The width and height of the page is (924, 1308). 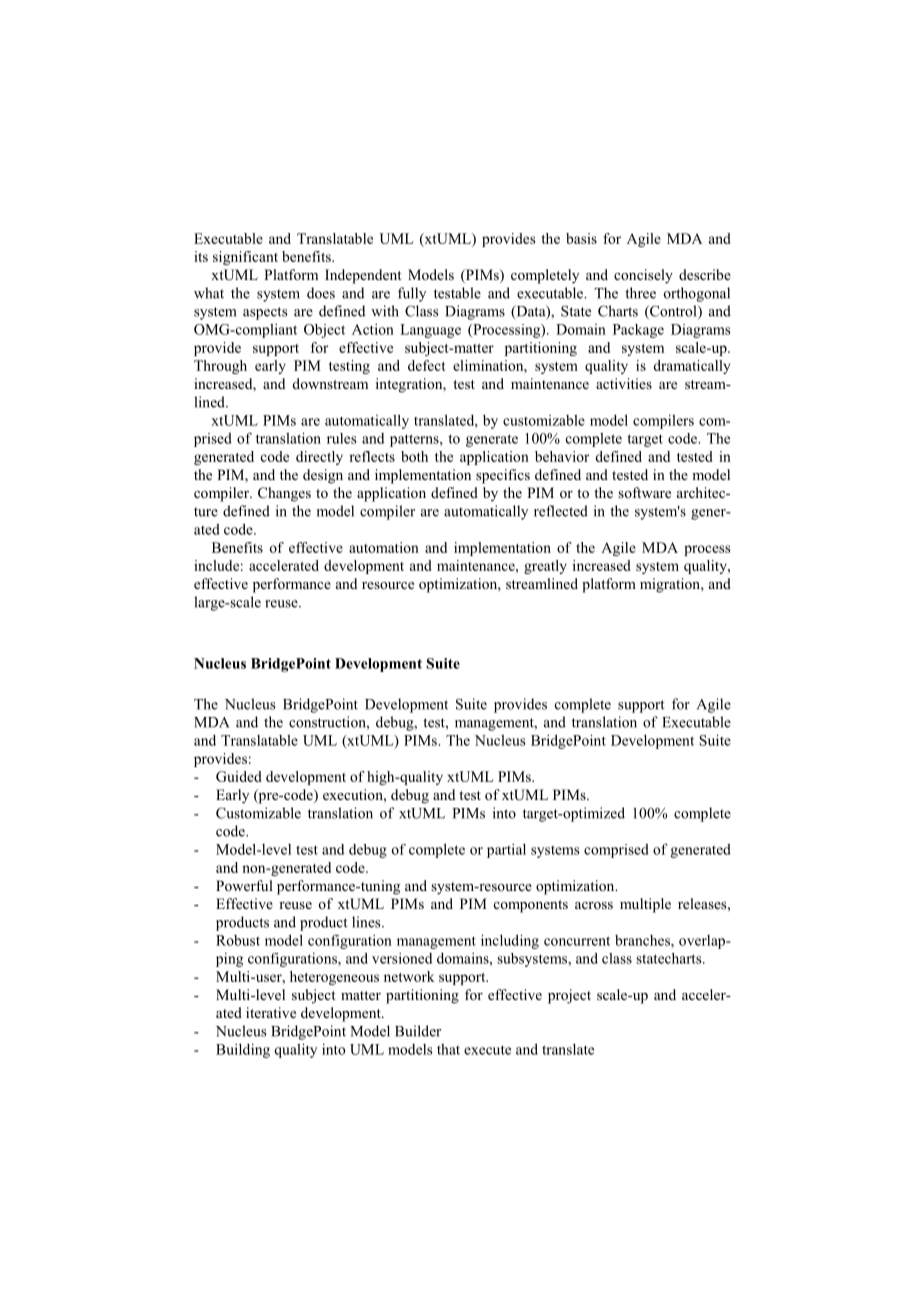 I want to click on Building, so click(x=243, y=1051).
